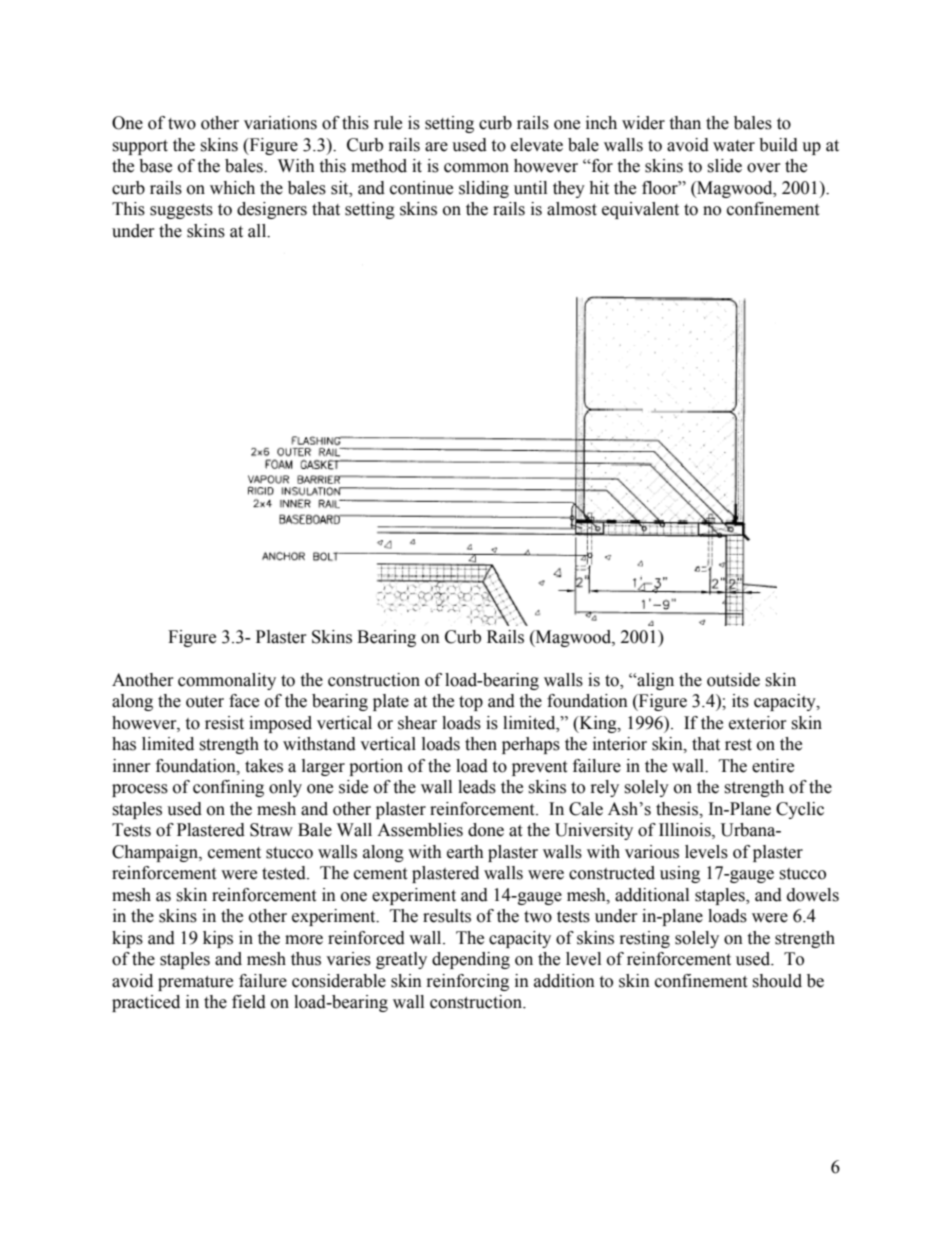  What do you see at coordinates (228, 788) in the document?
I see `confining` at bounding box center [228, 788].
